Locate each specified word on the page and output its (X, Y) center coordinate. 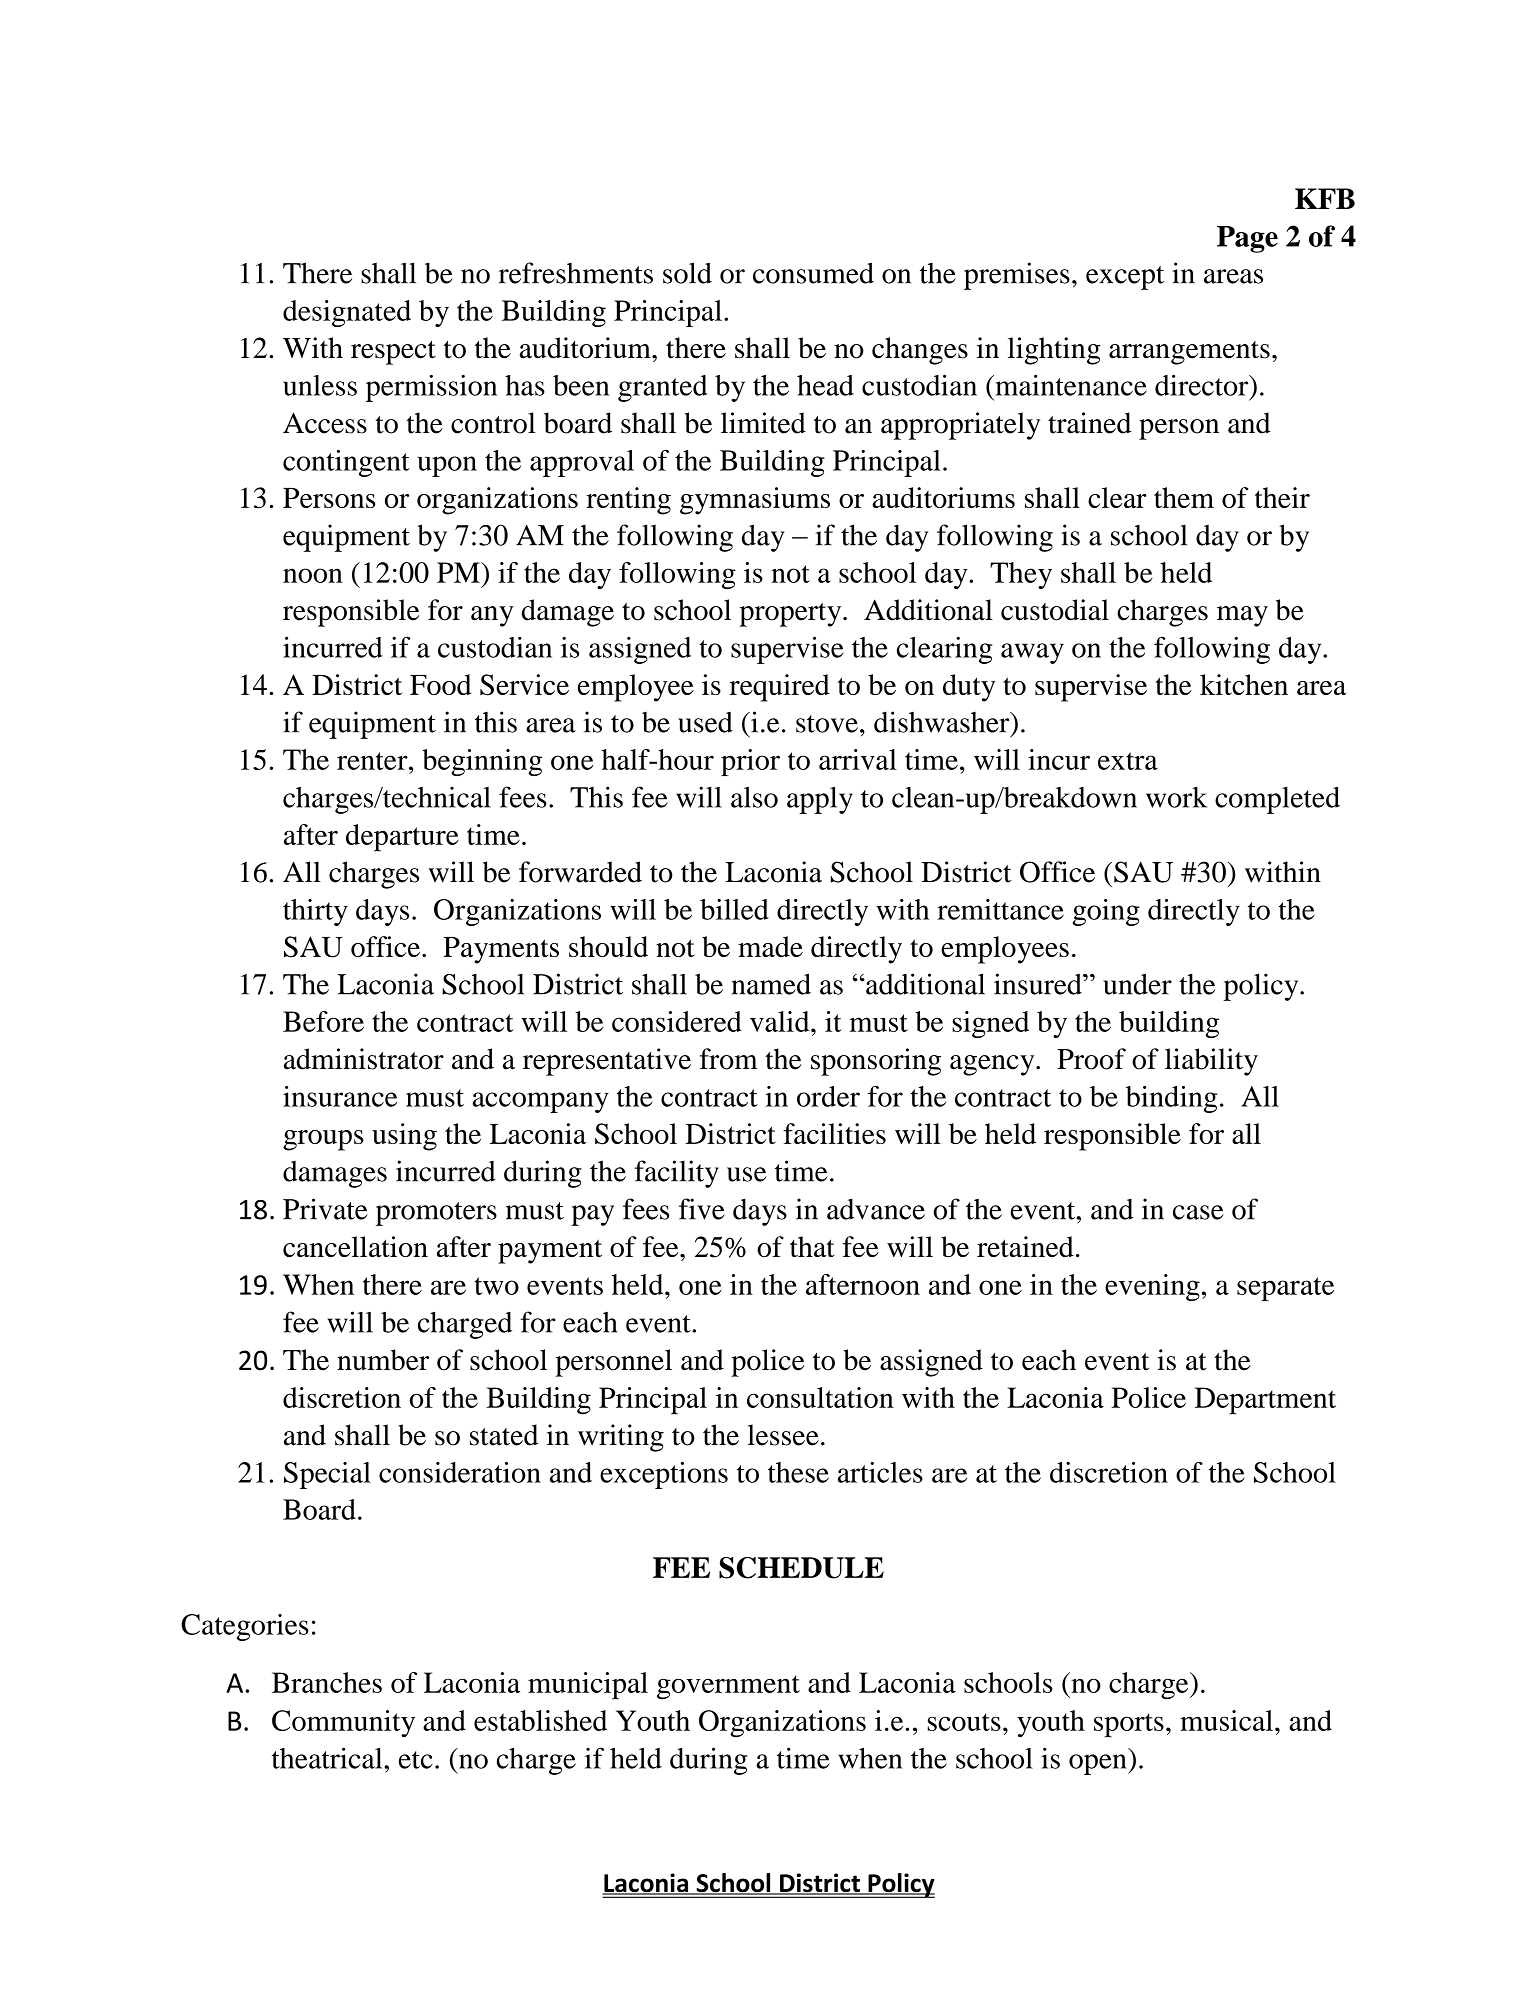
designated (347, 313)
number (383, 1360)
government (728, 1687)
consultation (820, 1397)
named (771, 984)
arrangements (1189, 353)
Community (343, 1723)
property (791, 615)
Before (323, 1021)
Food (441, 684)
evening (1152, 1287)
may (1242, 616)
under (1137, 984)
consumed (813, 273)
